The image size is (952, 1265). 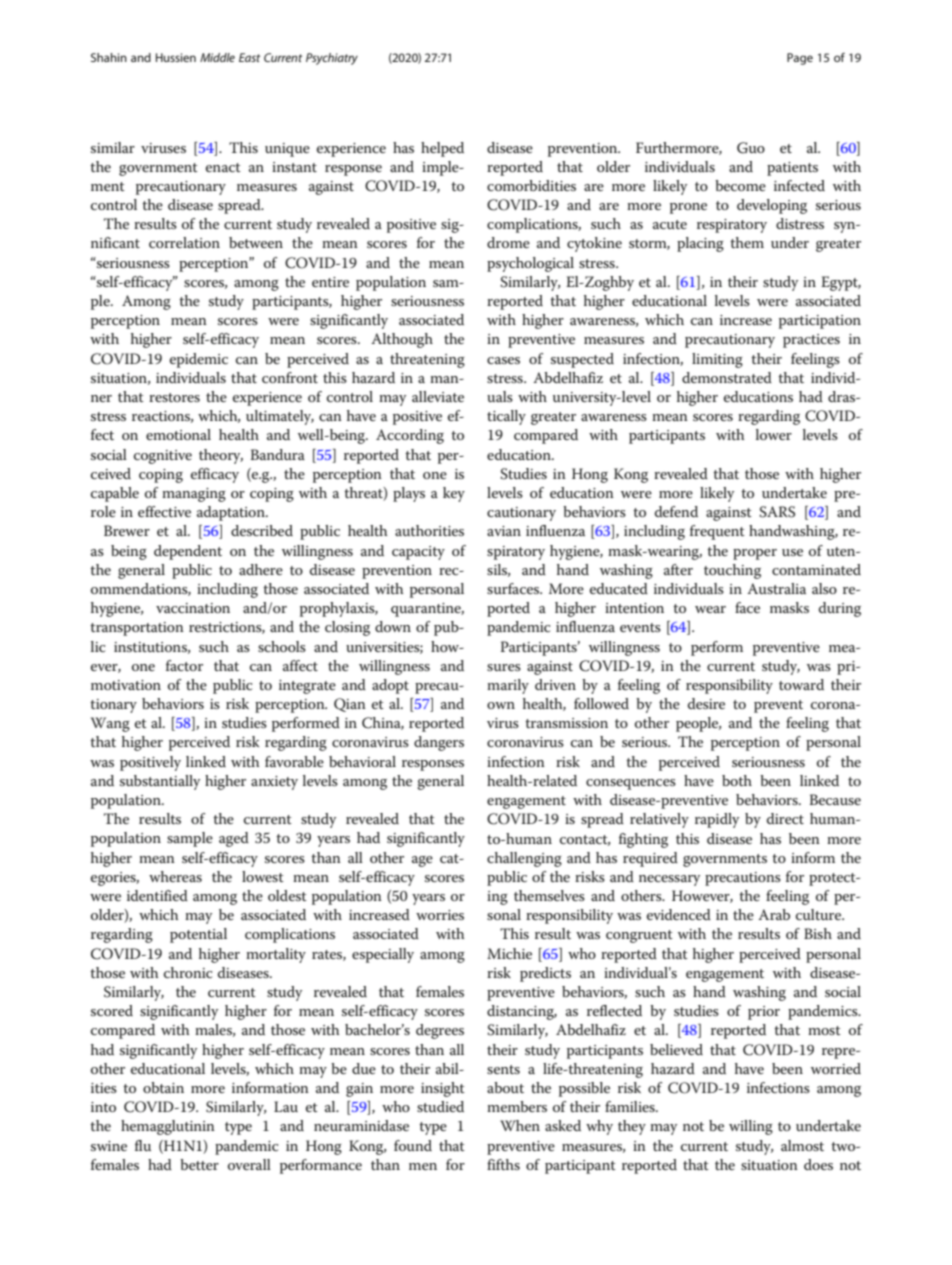 What do you see at coordinates (818, 1164) in the document?
I see `does` at bounding box center [818, 1164].
